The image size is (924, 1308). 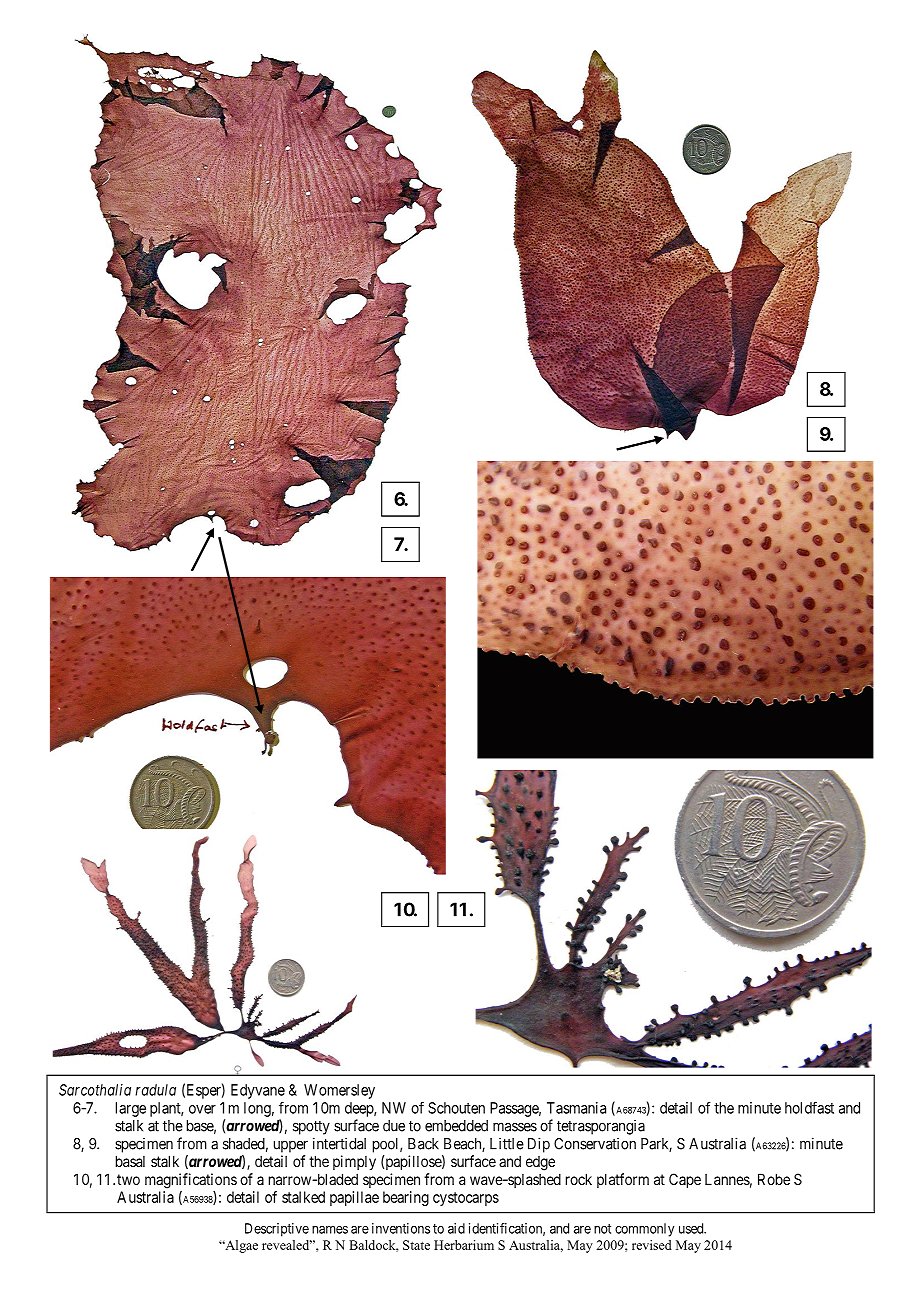 I want to click on Tasmania, so click(x=576, y=1108).
